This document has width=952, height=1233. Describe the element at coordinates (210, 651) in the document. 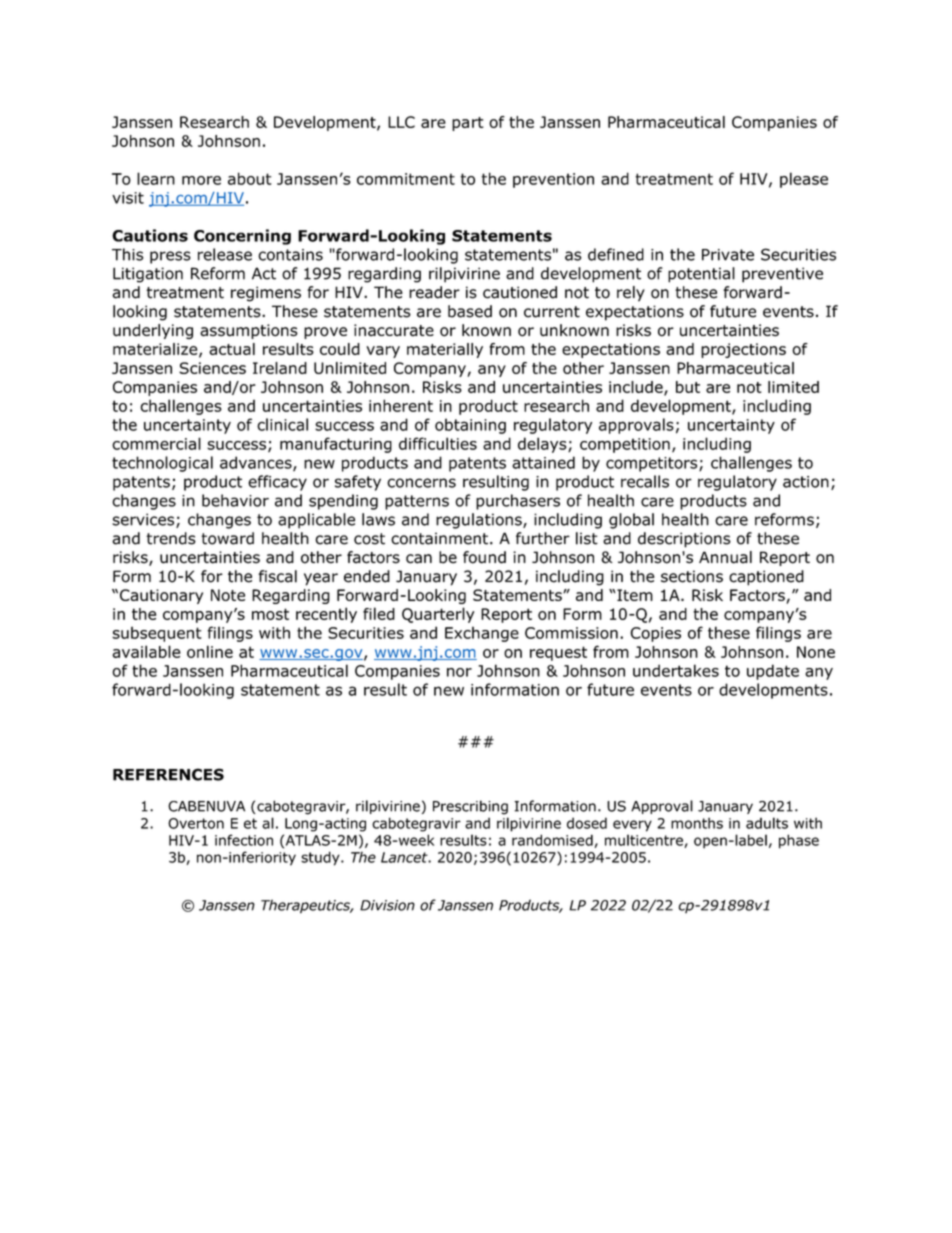

I see `online` at that location.
